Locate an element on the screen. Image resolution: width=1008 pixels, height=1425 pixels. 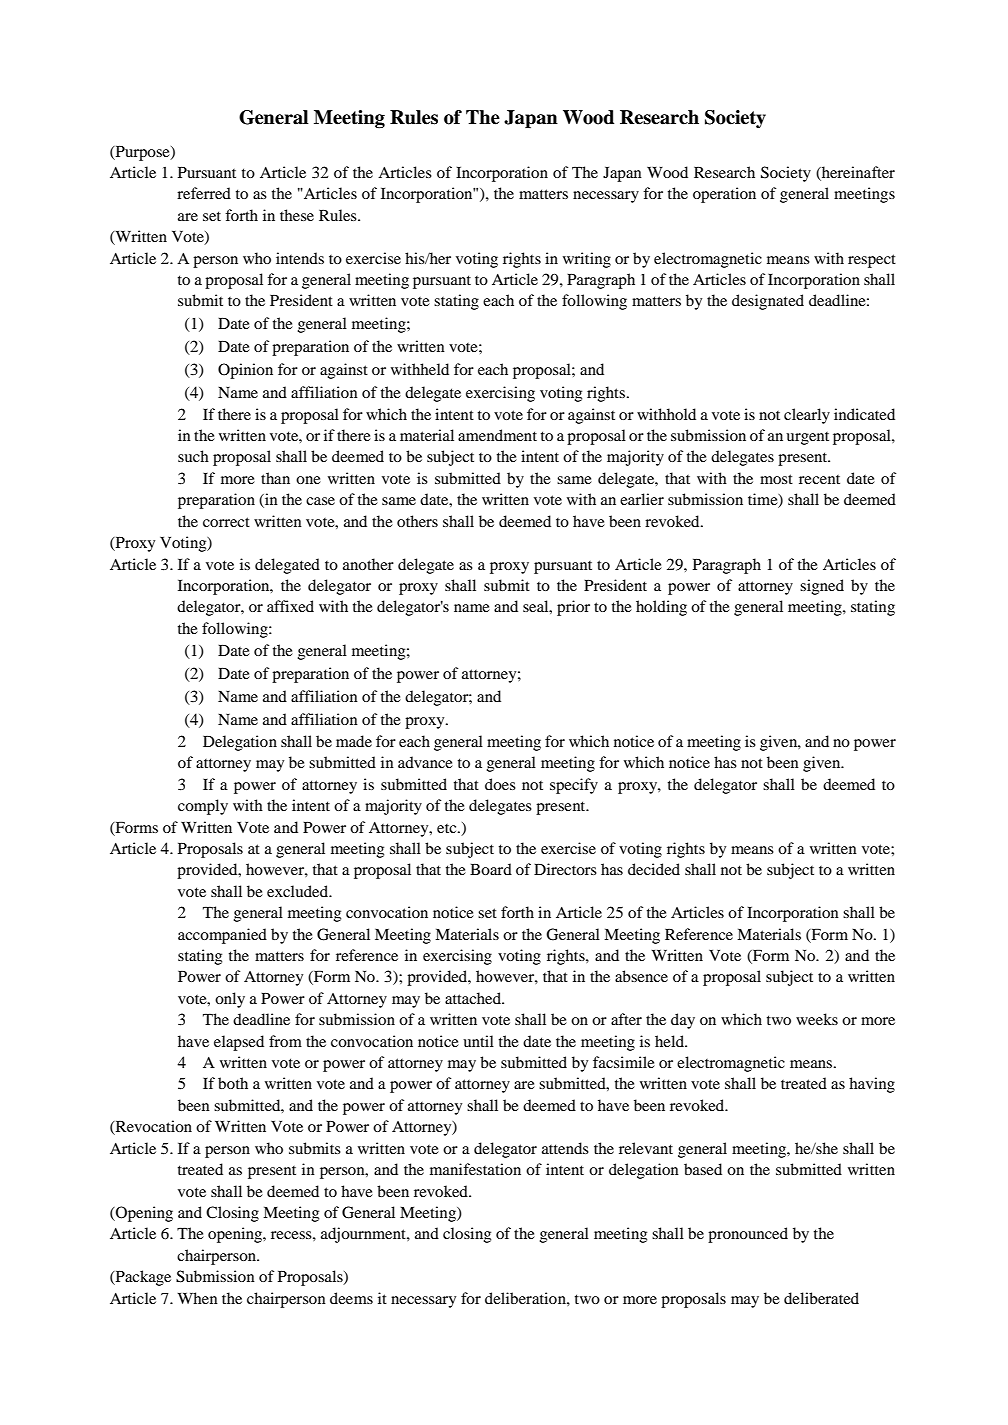
operation is located at coordinates (724, 195).
